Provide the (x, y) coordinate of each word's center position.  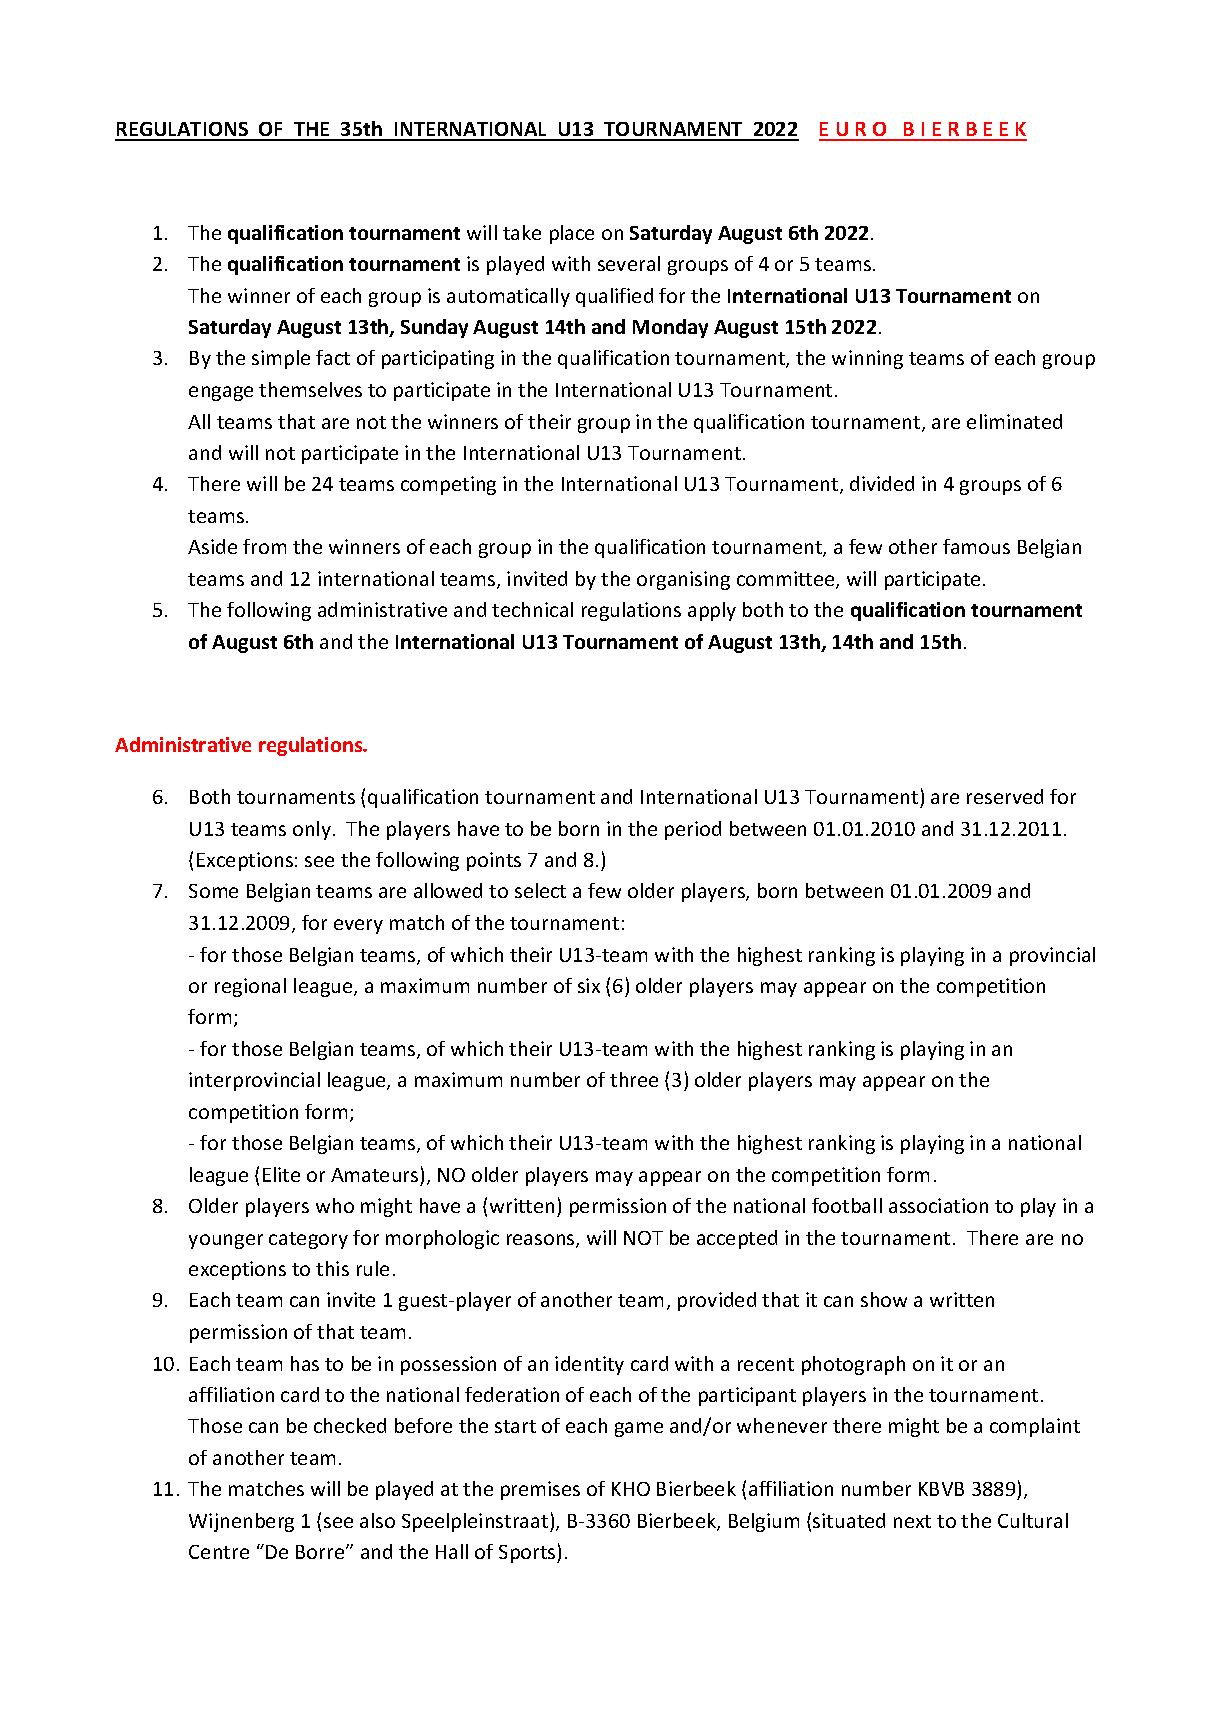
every (358, 926)
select (540, 890)
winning (867, 359)
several (629, 263)
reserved (1005, 796)
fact (333, 357)
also (377, 1520)
